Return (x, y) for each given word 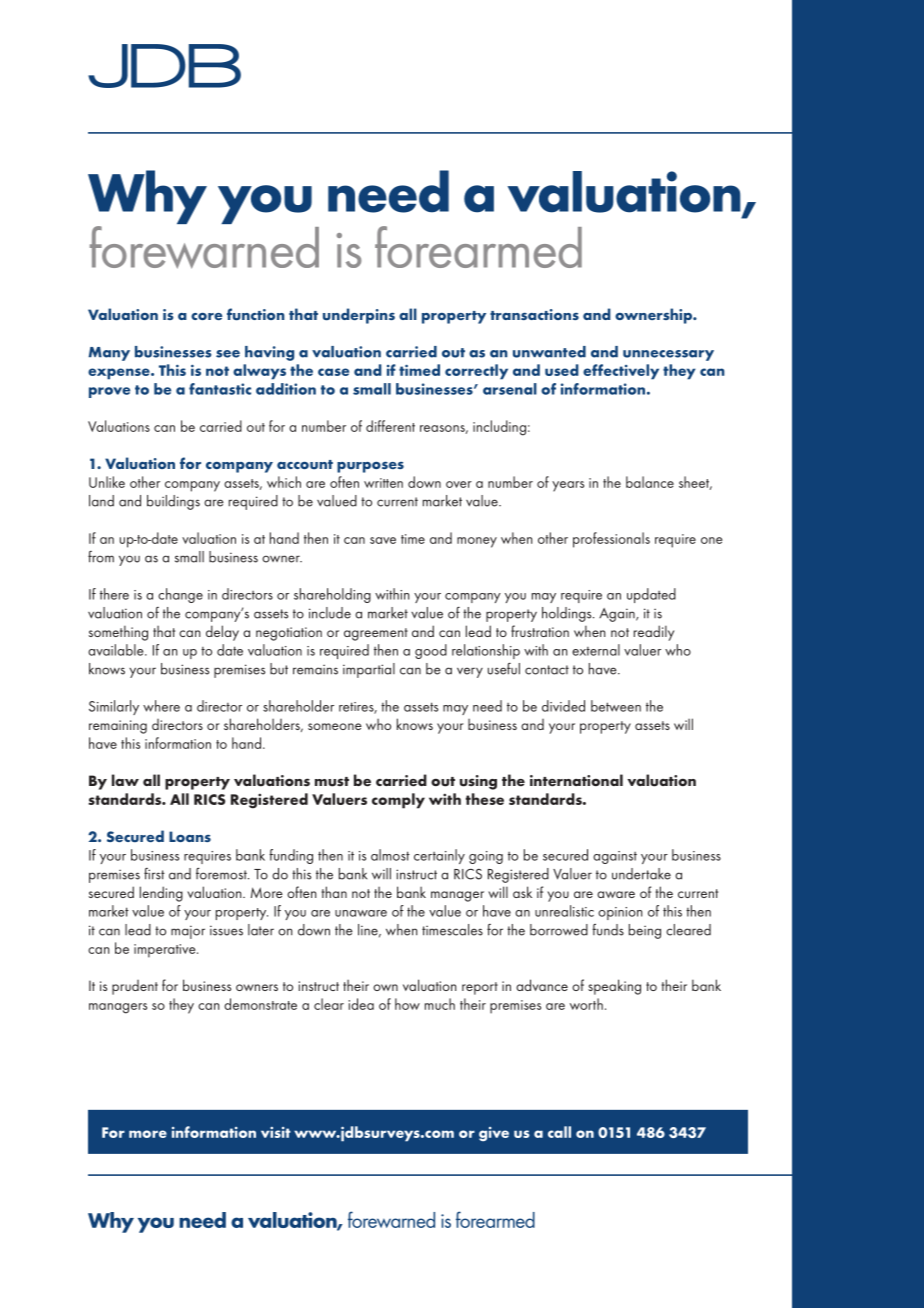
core (206, 316)
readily (654, 633)
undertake (641, 874)
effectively (621, 372)
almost (390, 855)
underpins (359, 316)
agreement (376, 634)
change (180, 595)
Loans (190, 836)
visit (276, 1132)
